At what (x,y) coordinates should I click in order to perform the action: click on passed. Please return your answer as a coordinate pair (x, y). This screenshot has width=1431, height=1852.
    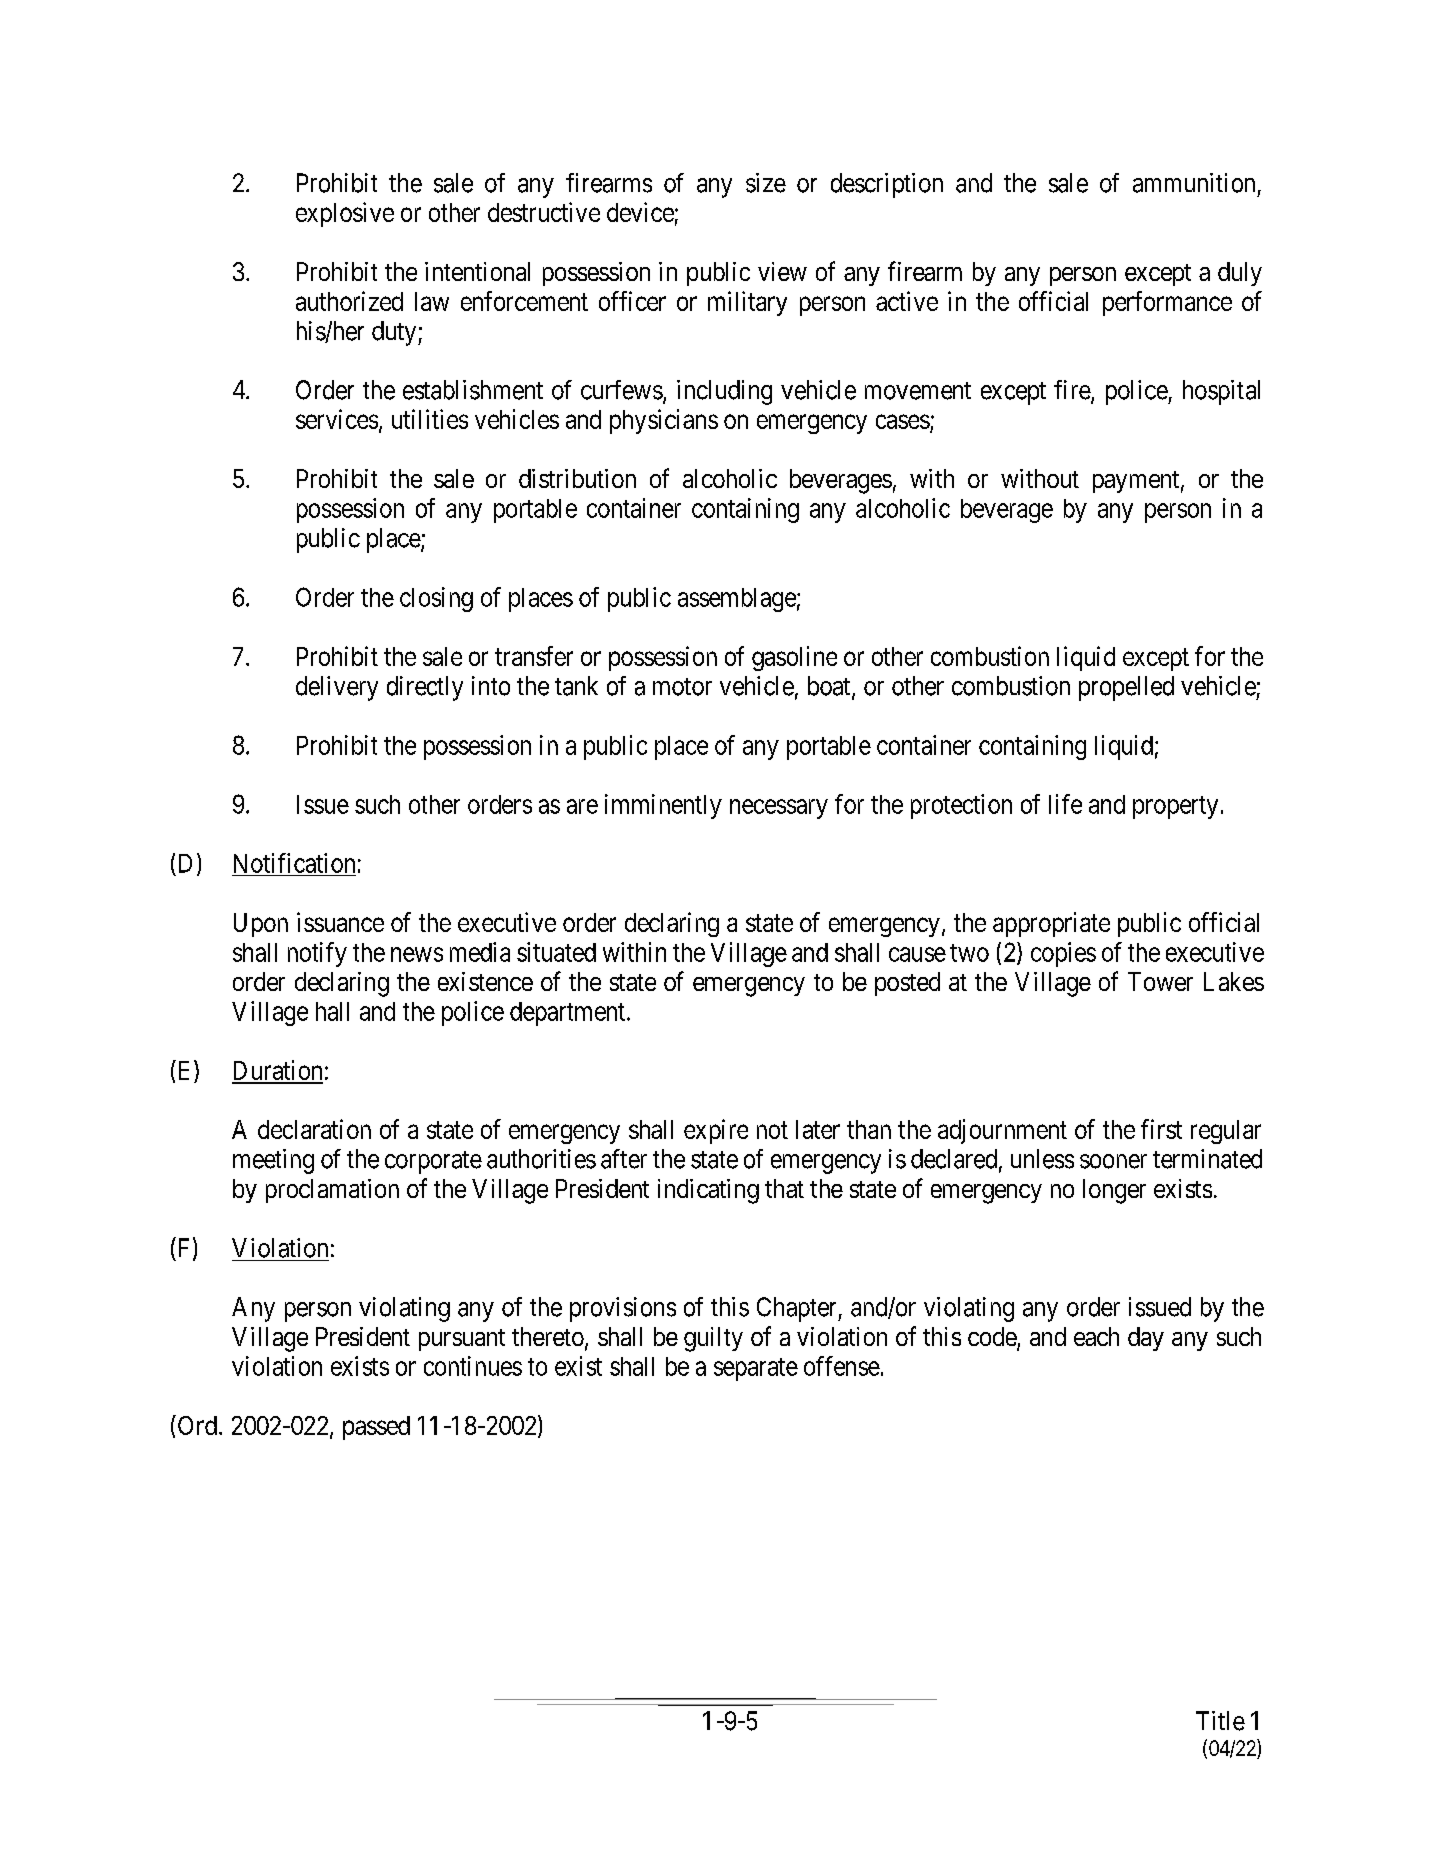
    Looking at the image, I should click on (376, 1428).
